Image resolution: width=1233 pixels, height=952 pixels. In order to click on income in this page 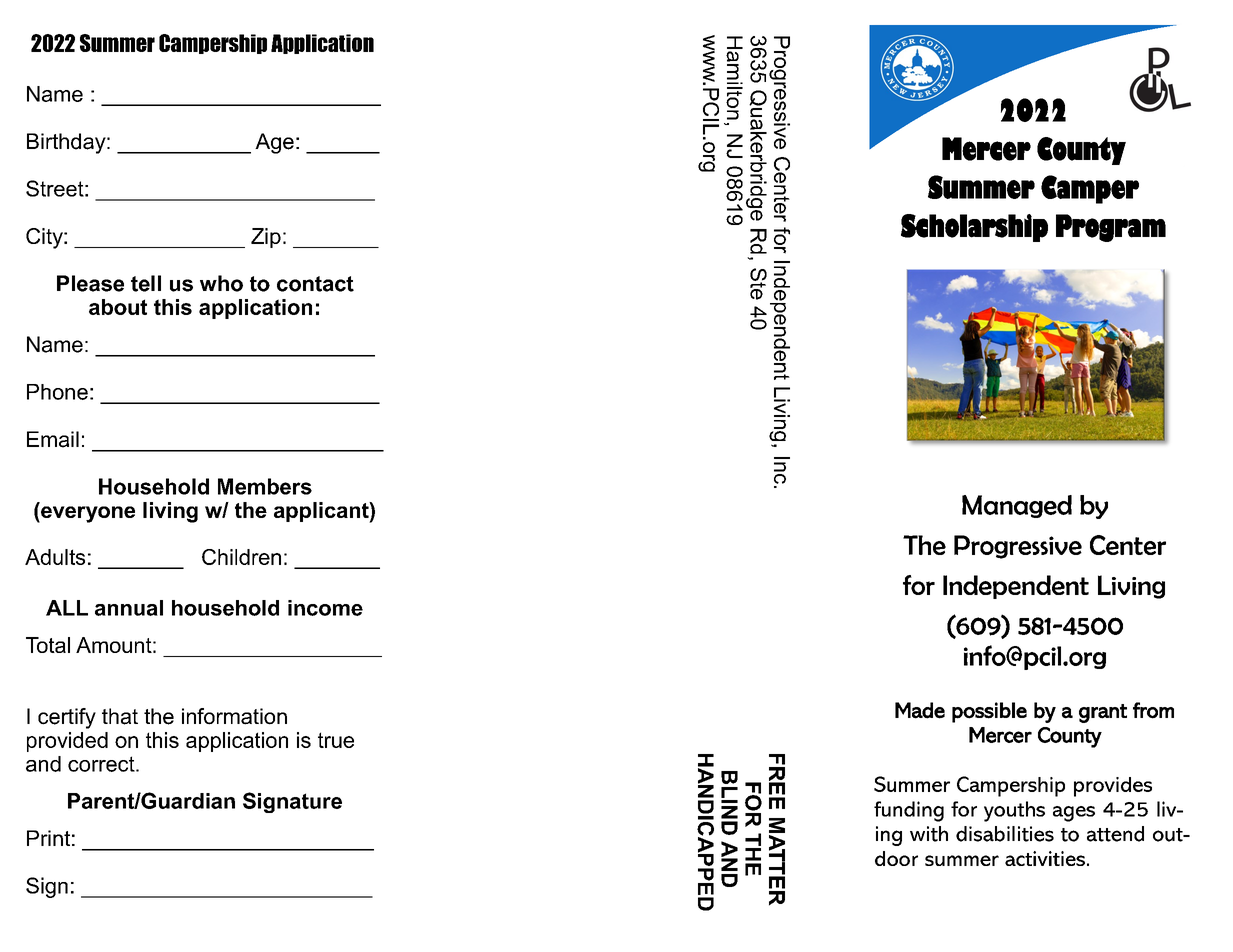, I will do `click(325, 608)`.
